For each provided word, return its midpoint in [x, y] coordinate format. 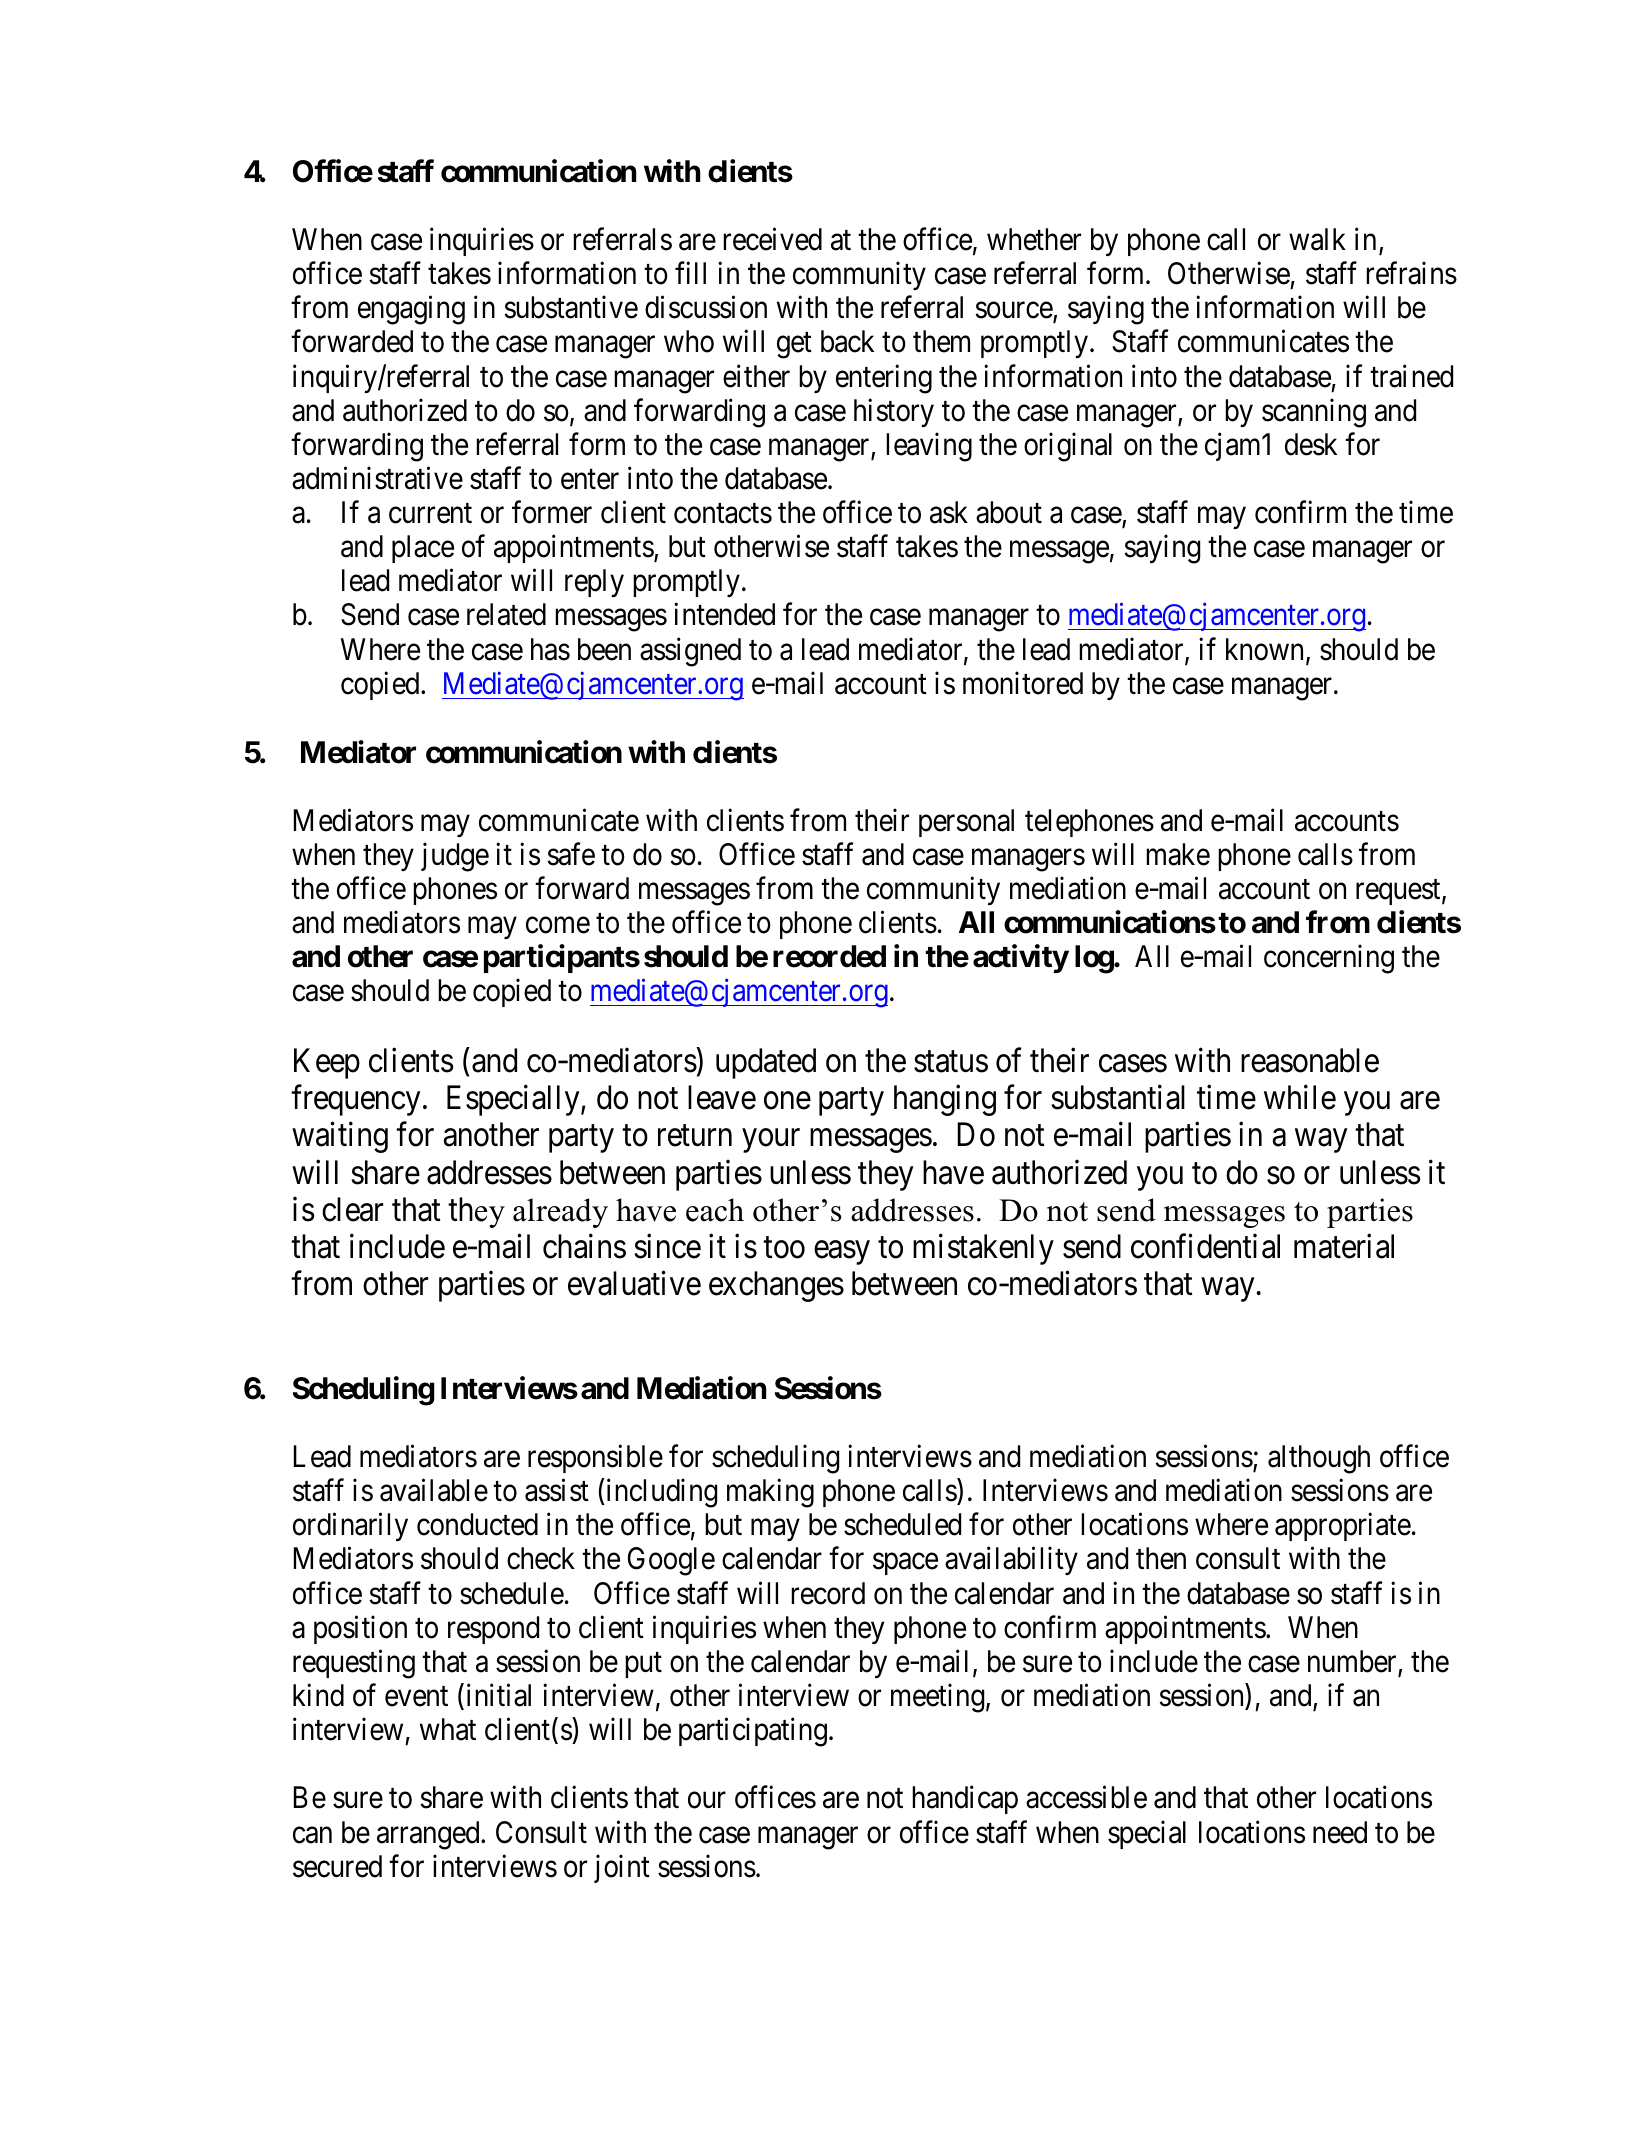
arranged [429, 1835]
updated [766, 1063]
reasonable [1310, 1060]
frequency [356, 1100]
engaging [411, 310]
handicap [965, 1800]
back [847, 341]
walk [1317, 239]
